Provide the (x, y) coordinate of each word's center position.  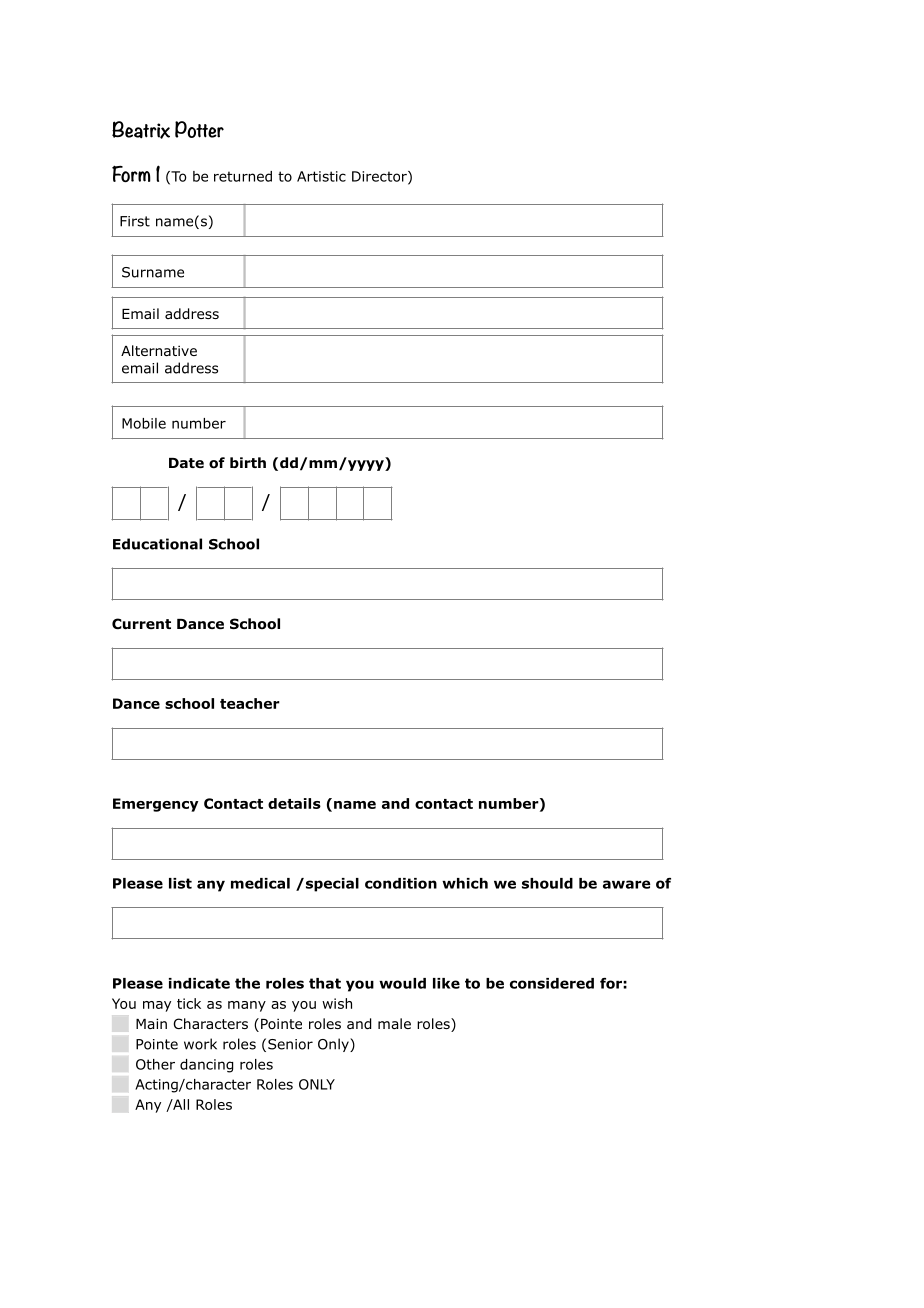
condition (401, 883)
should (547, 883)
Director (380, 177)
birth (248, 462)
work (200, 1044)
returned (243, 176)
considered (552, 983)
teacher (250, 703)
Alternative (159, 350)
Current (141, 623)
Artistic (321, 176)
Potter (199, 129)
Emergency (155, 805)
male (394, 1023)
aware (627, 884)
